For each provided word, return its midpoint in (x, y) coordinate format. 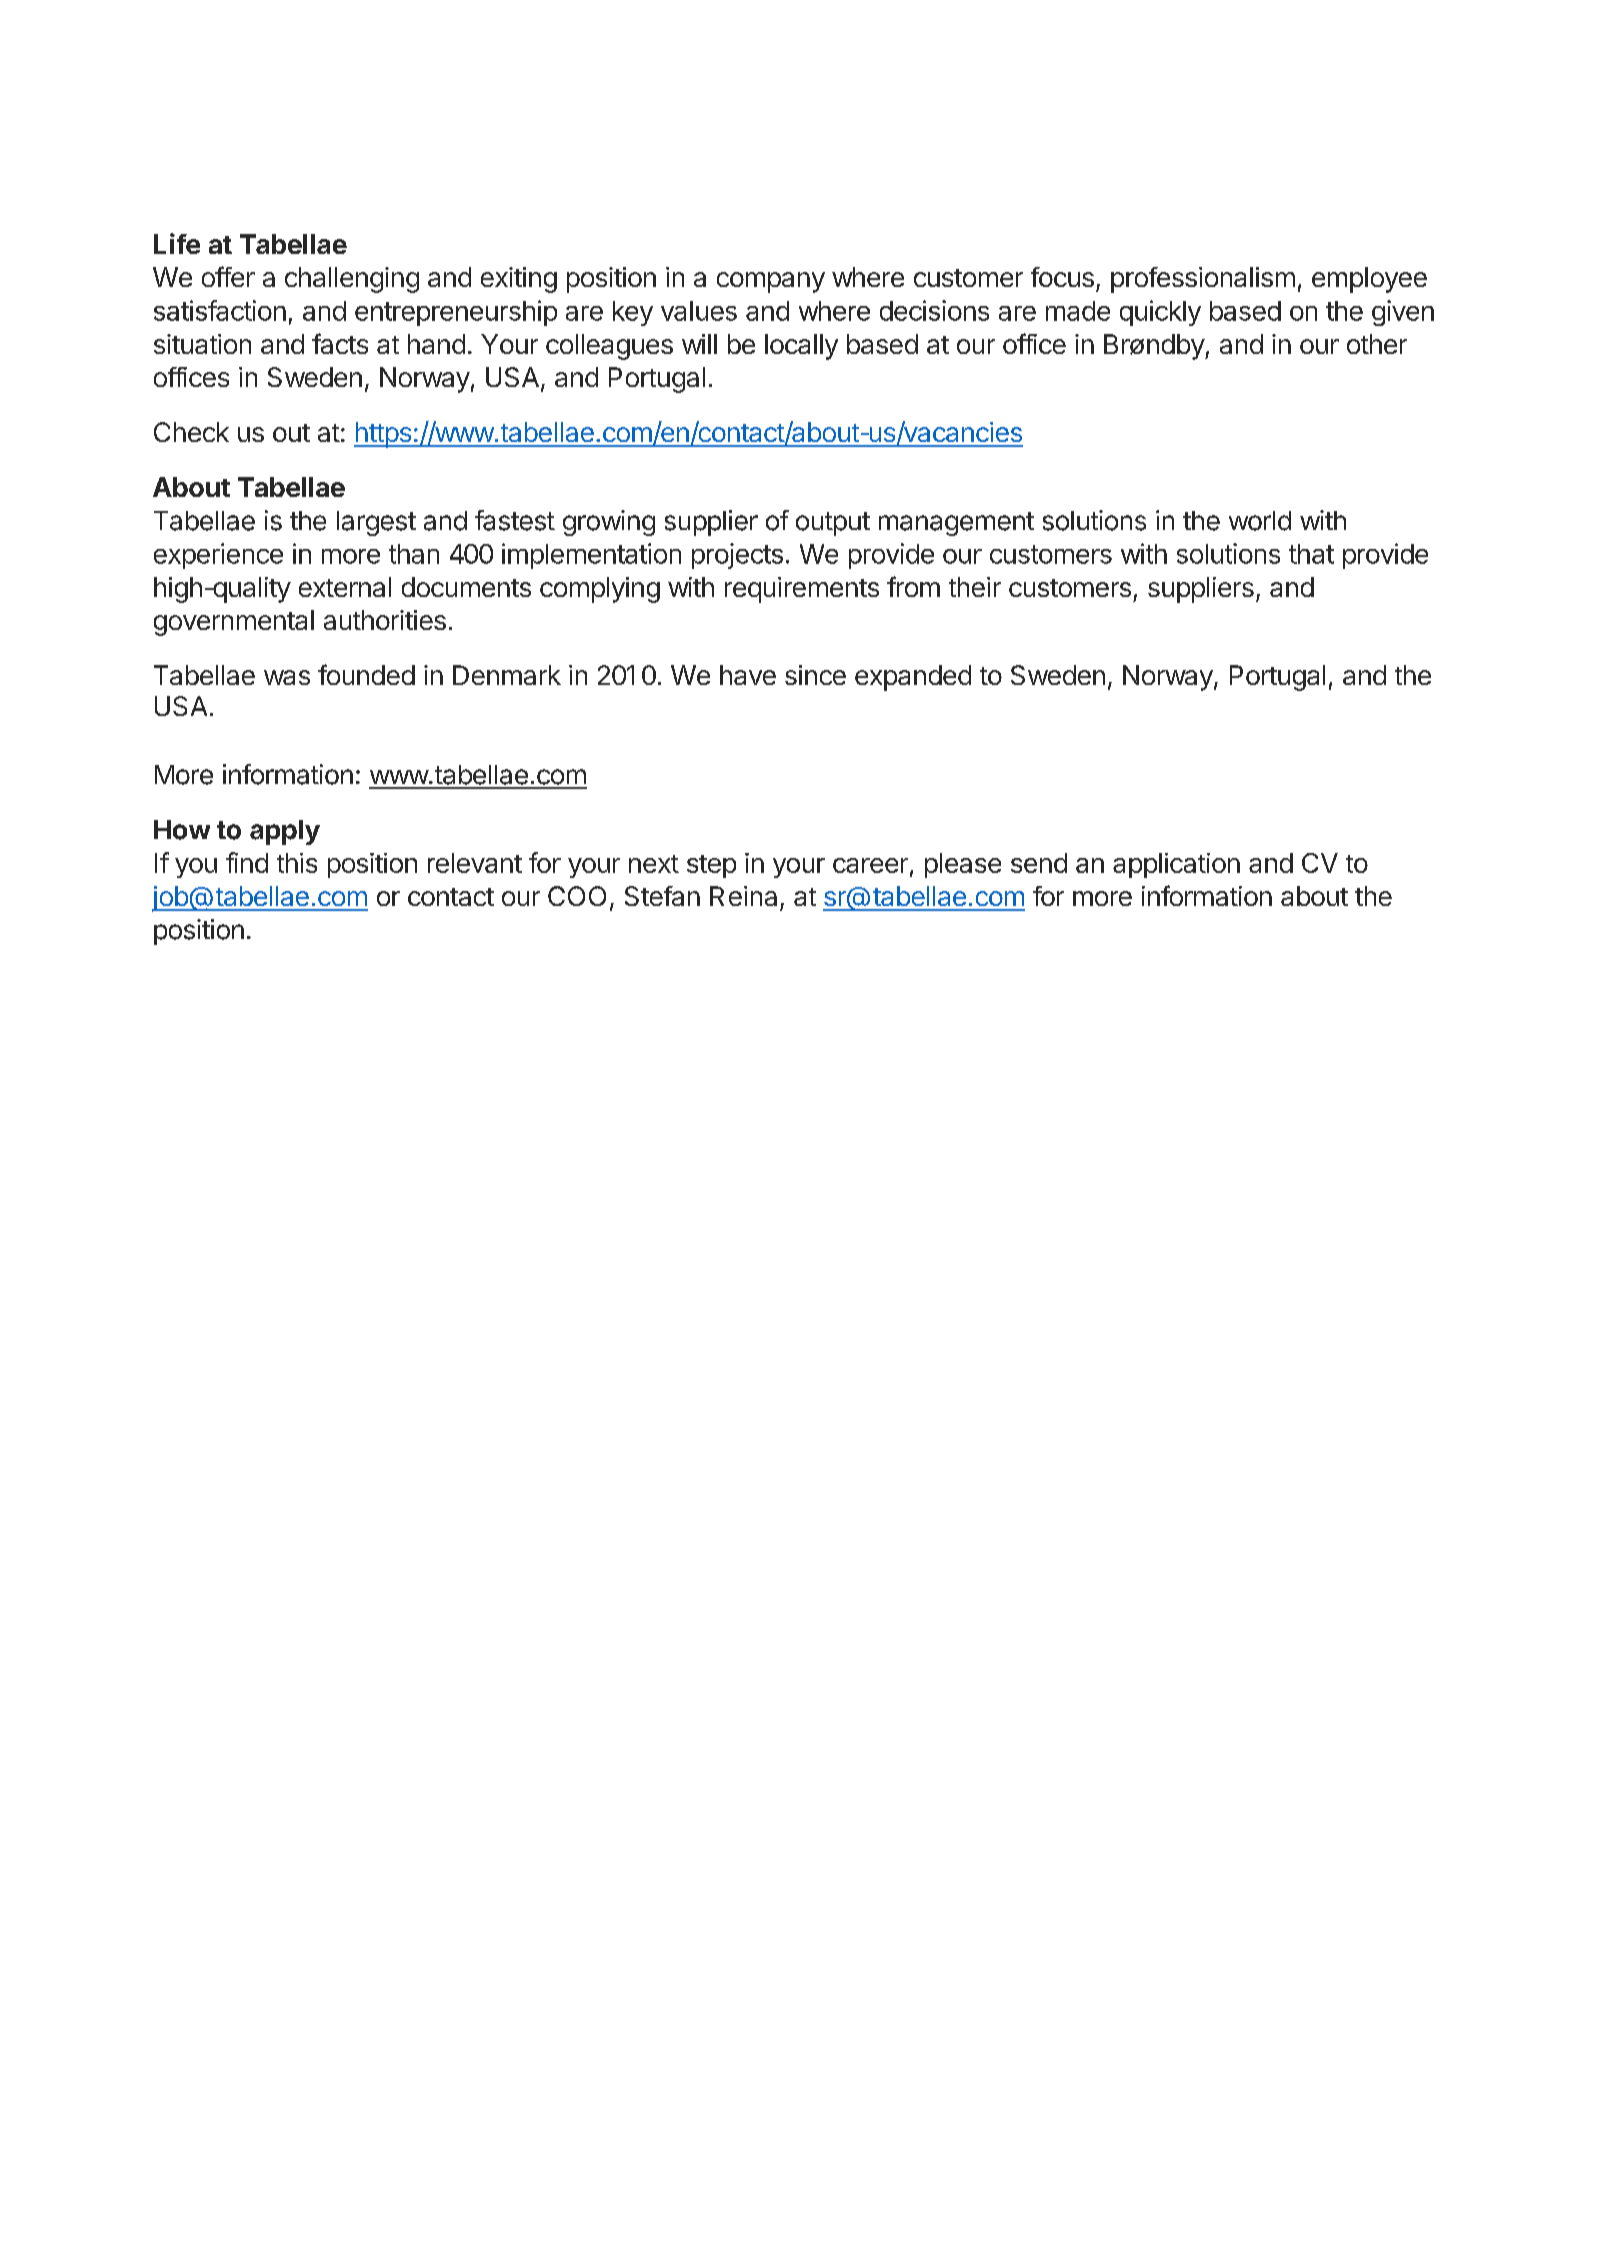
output (833, 524)
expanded (913, 678)
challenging (352, 280)
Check (191, 432)
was (287, 677)
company (771, 282)
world (1260, 521)
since (815, 675)
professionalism (1203, 280)
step (711, 866)
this (297, 863)
